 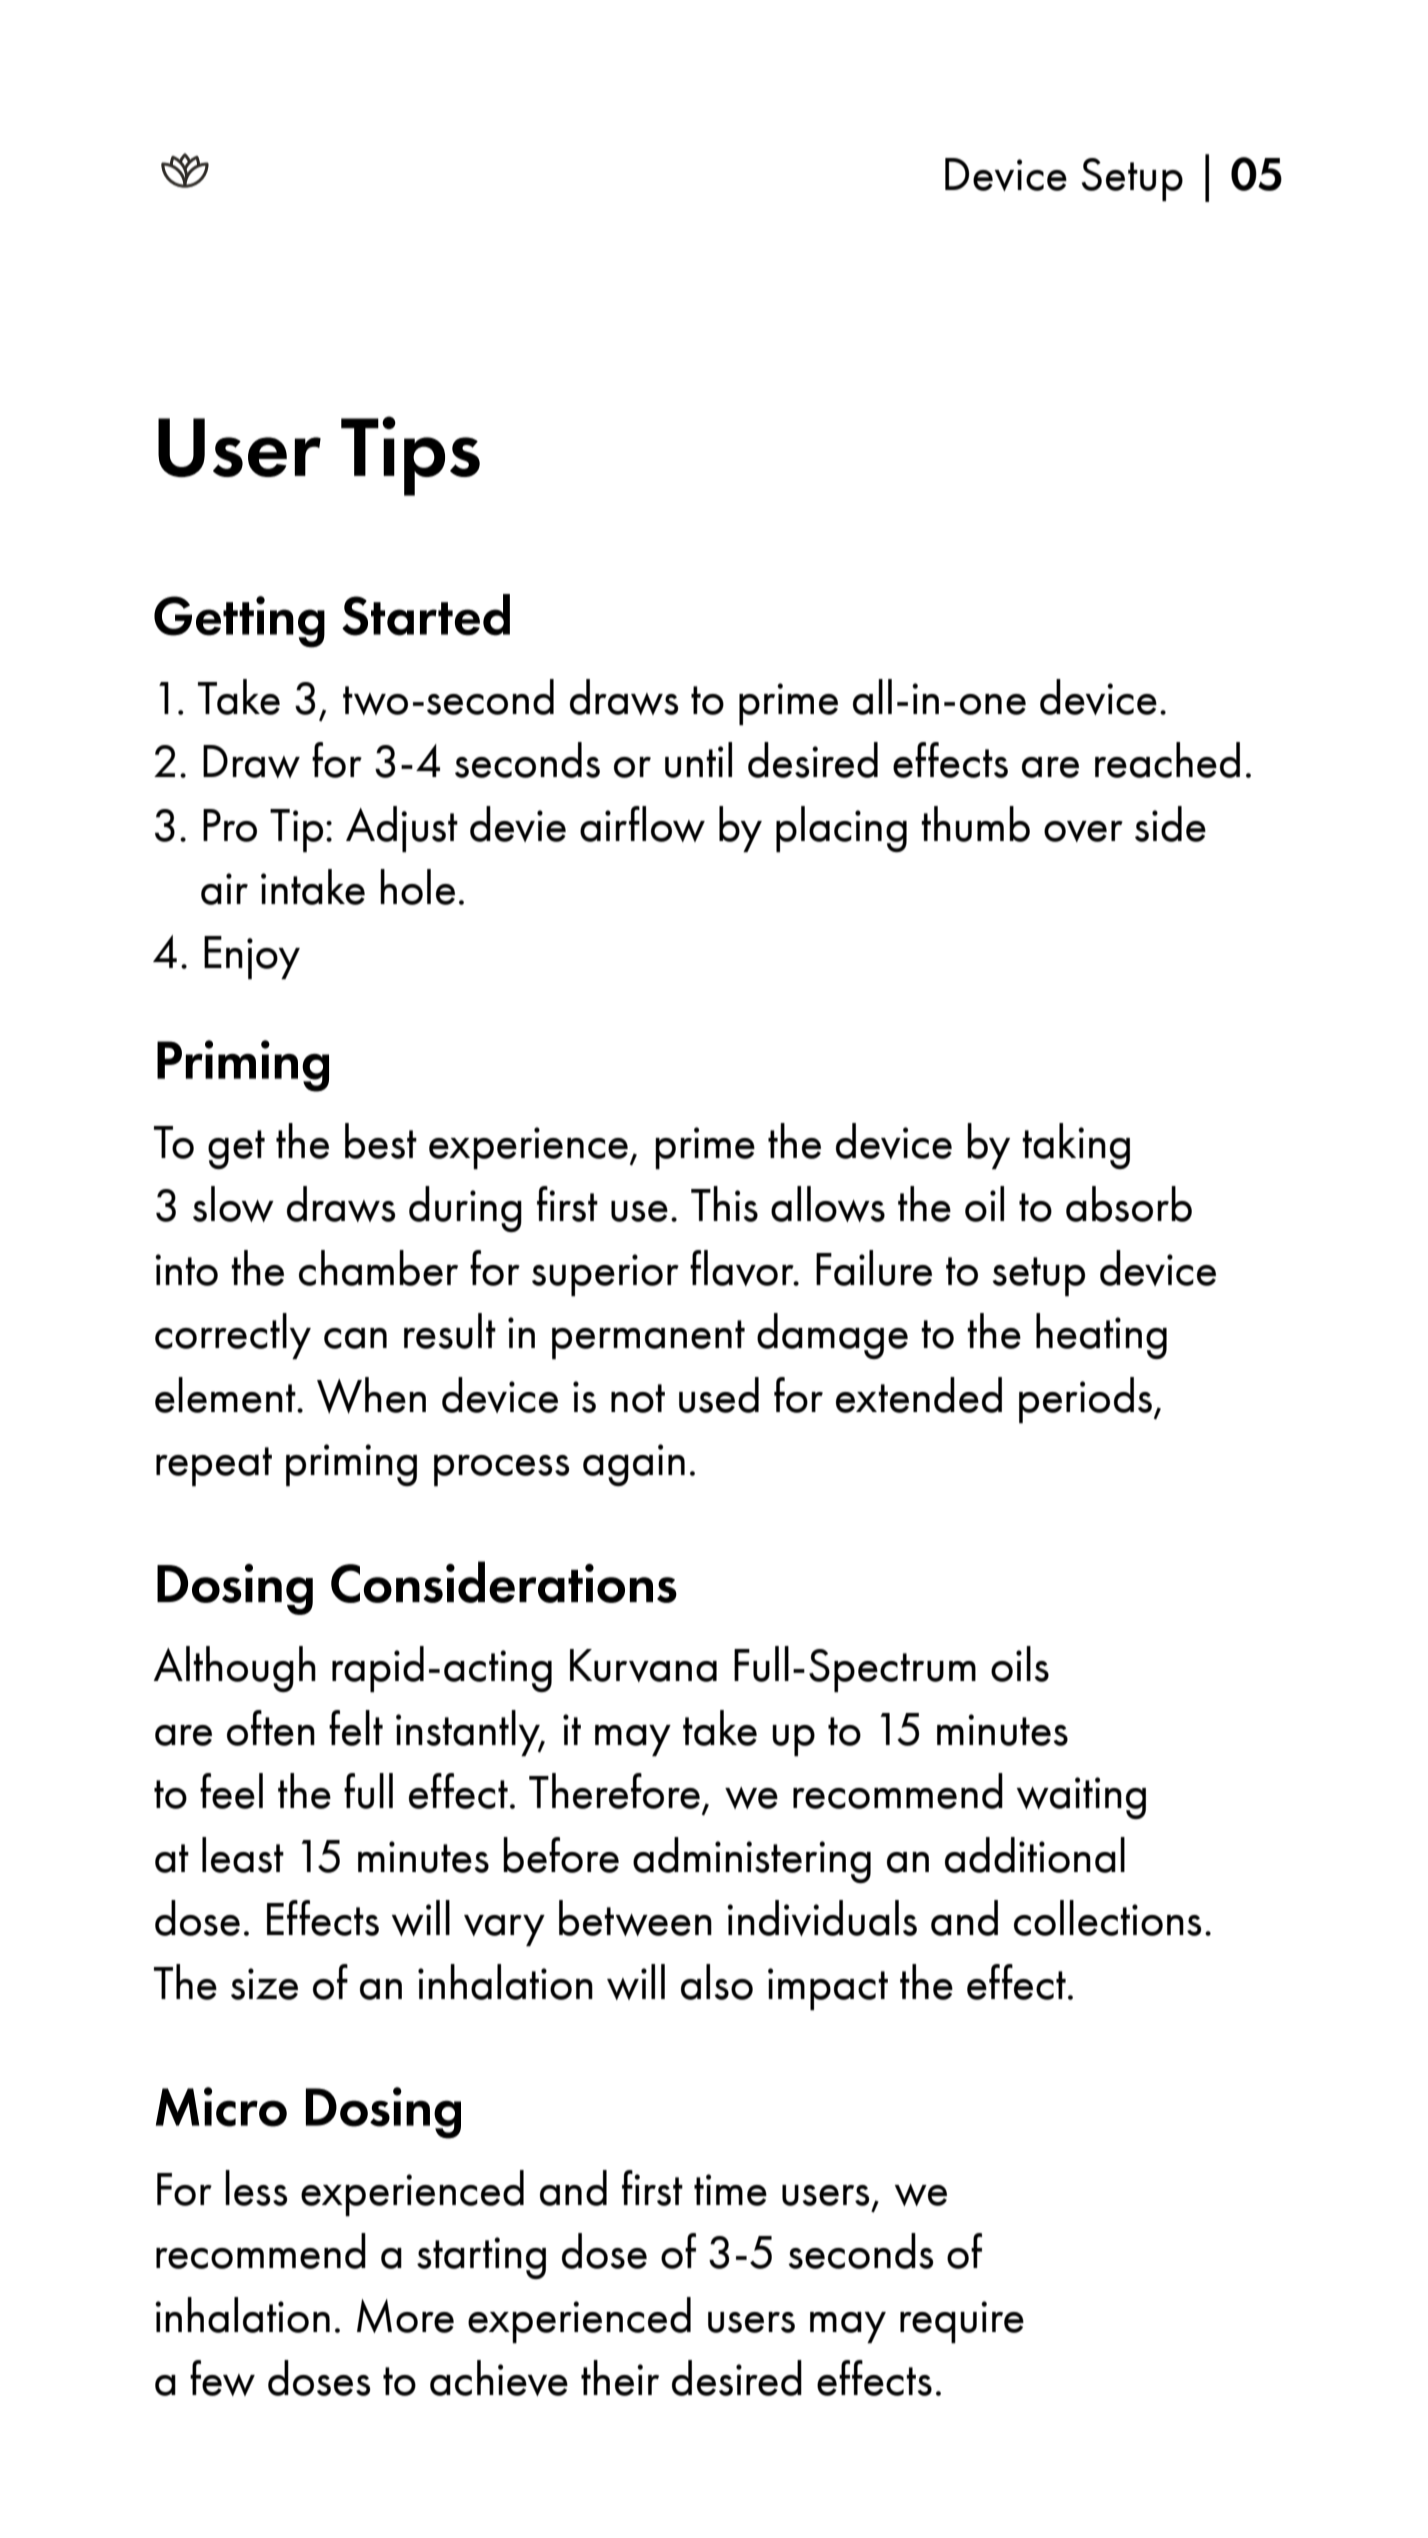 I want to click on Tips, so click(x=410, y=456).
